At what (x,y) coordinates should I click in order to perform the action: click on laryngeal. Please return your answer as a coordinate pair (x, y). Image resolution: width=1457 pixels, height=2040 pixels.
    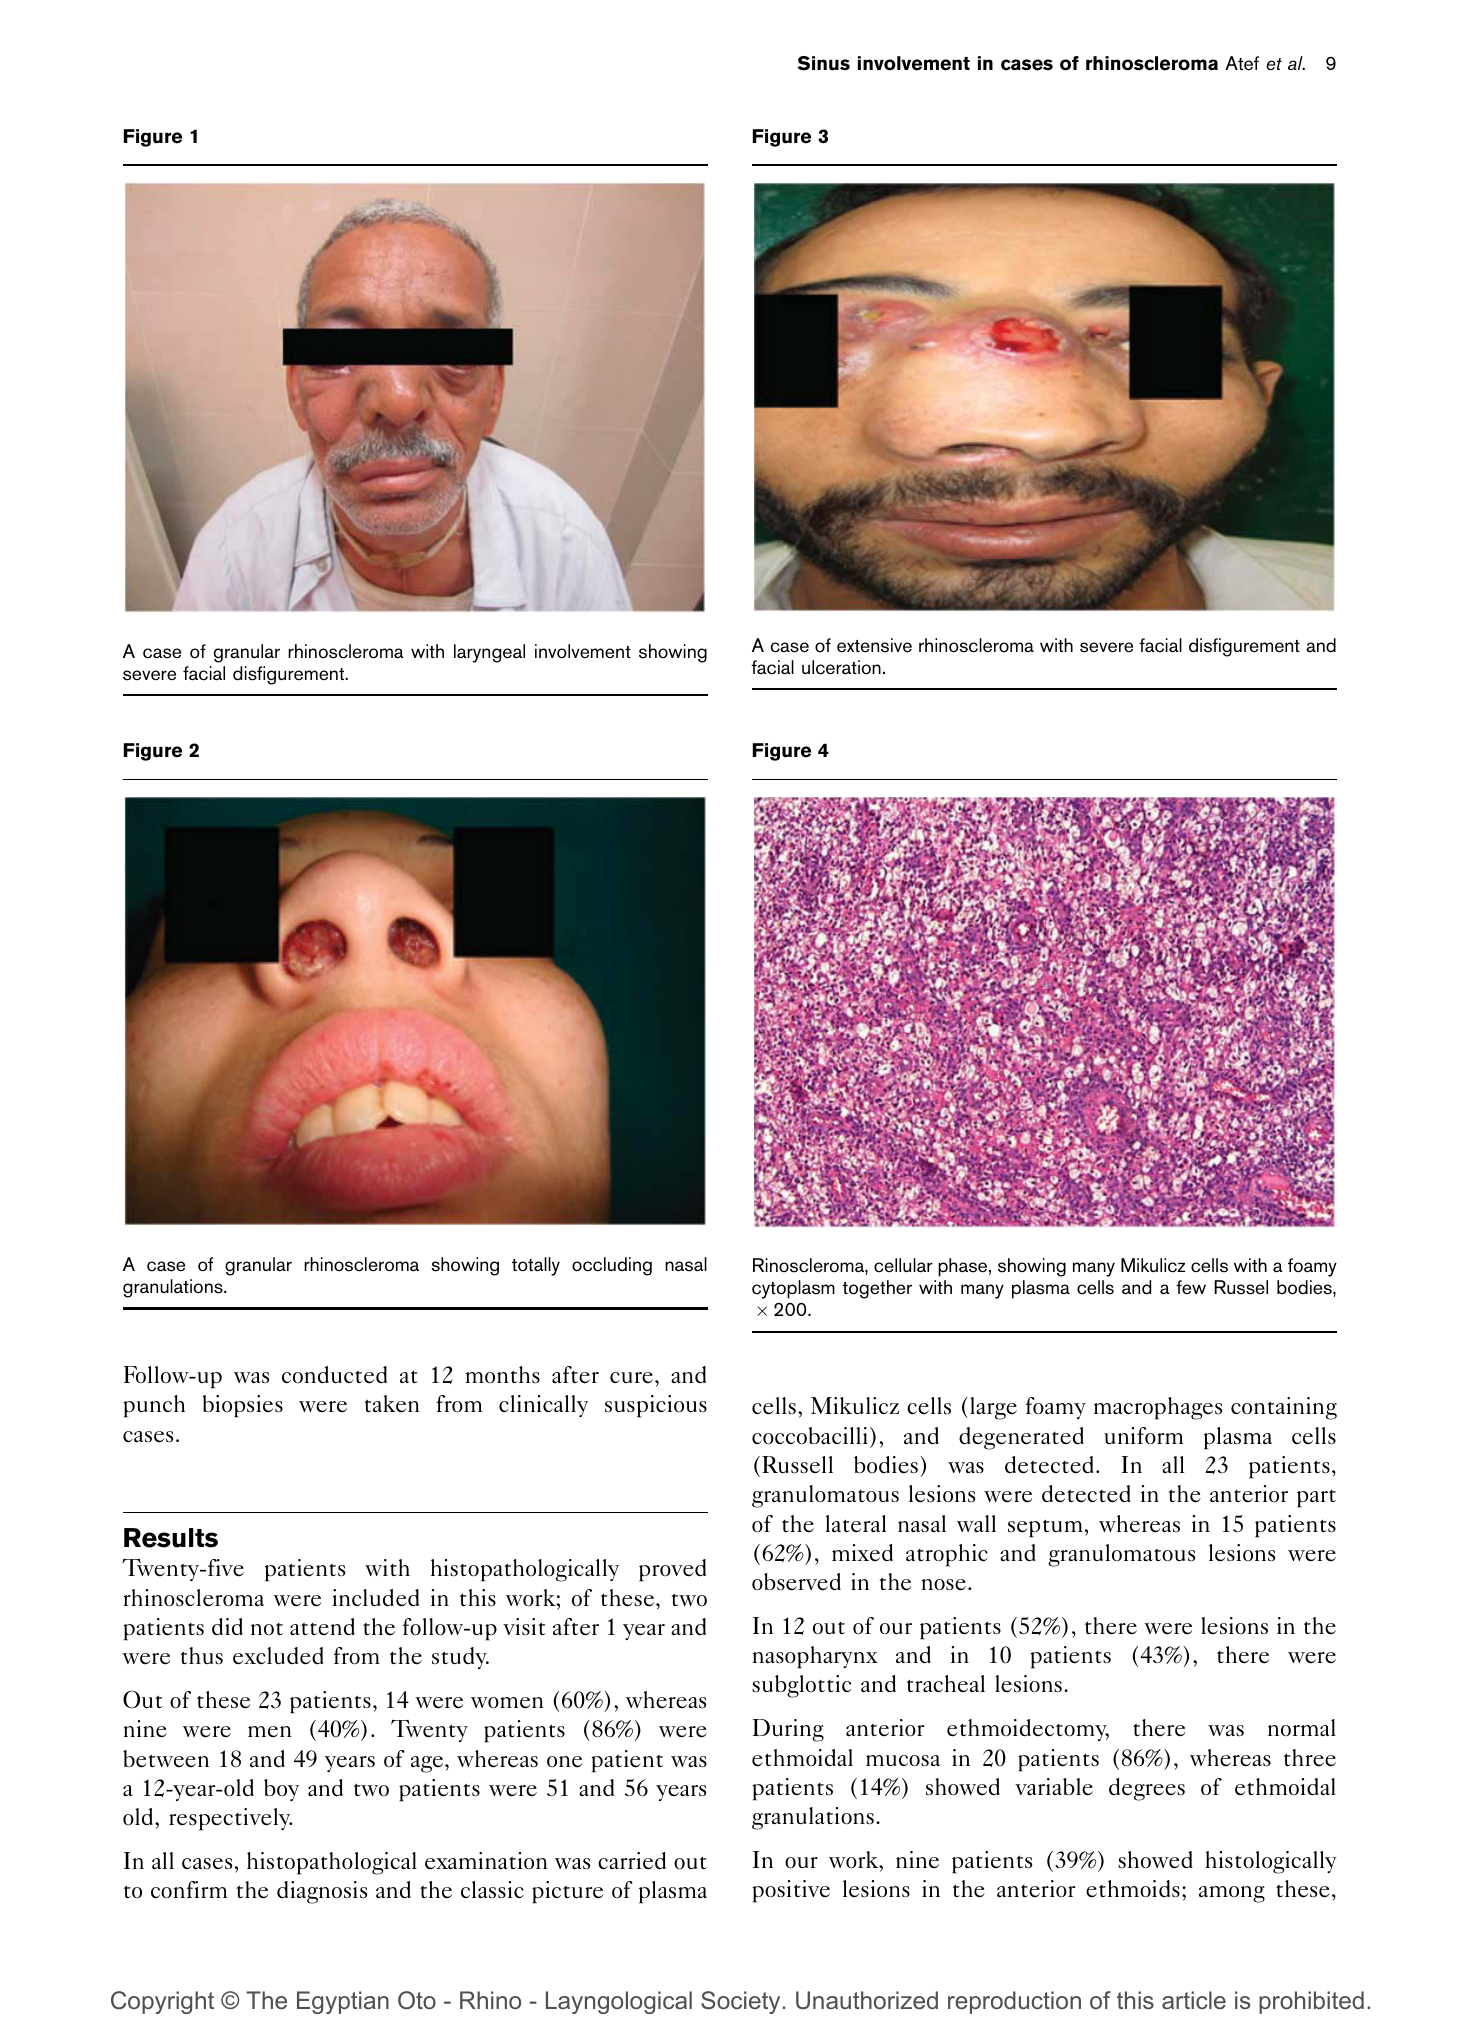
    Looking at the image, I should click on (489, 653).
